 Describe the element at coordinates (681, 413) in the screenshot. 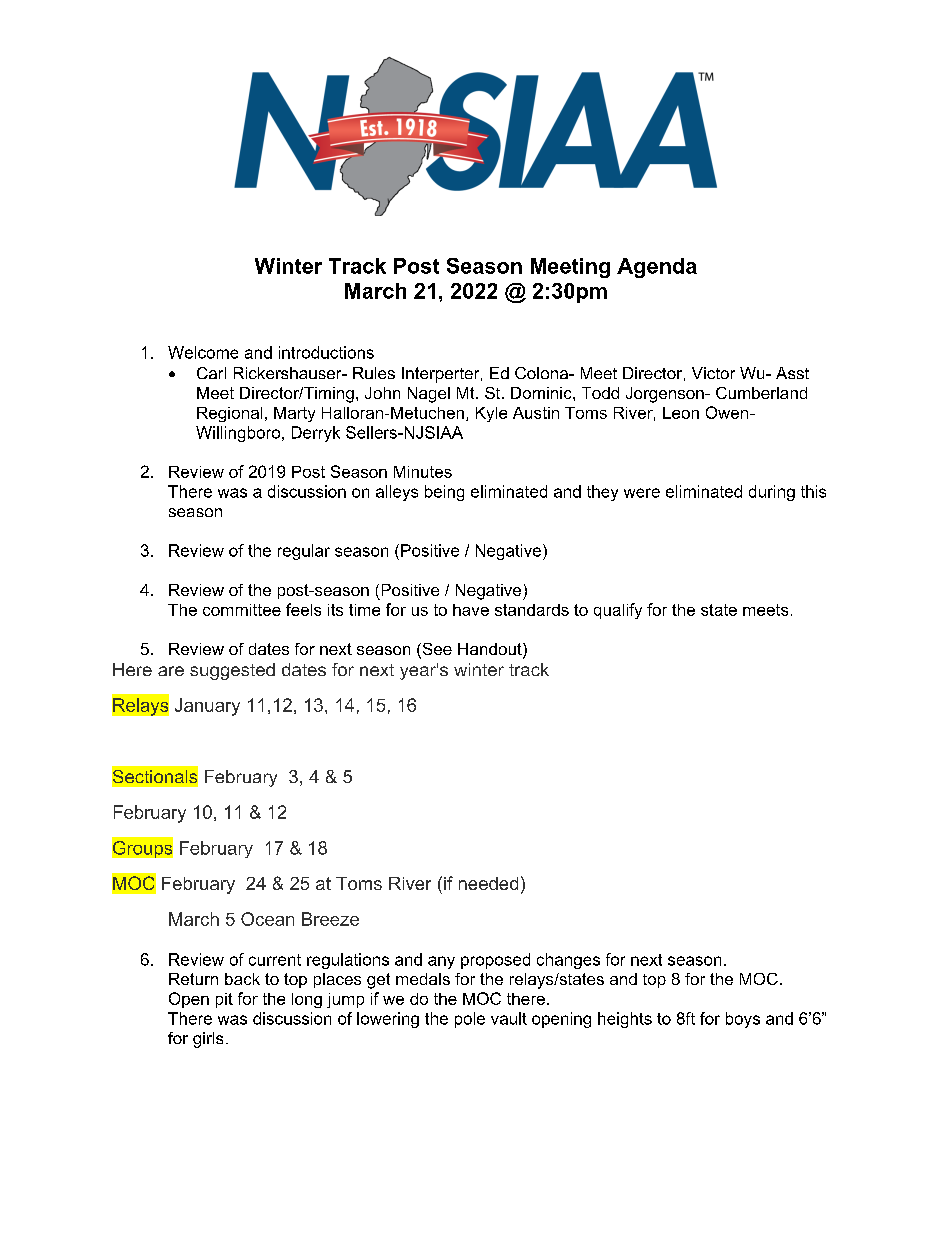

I see `Leon` at that location.
